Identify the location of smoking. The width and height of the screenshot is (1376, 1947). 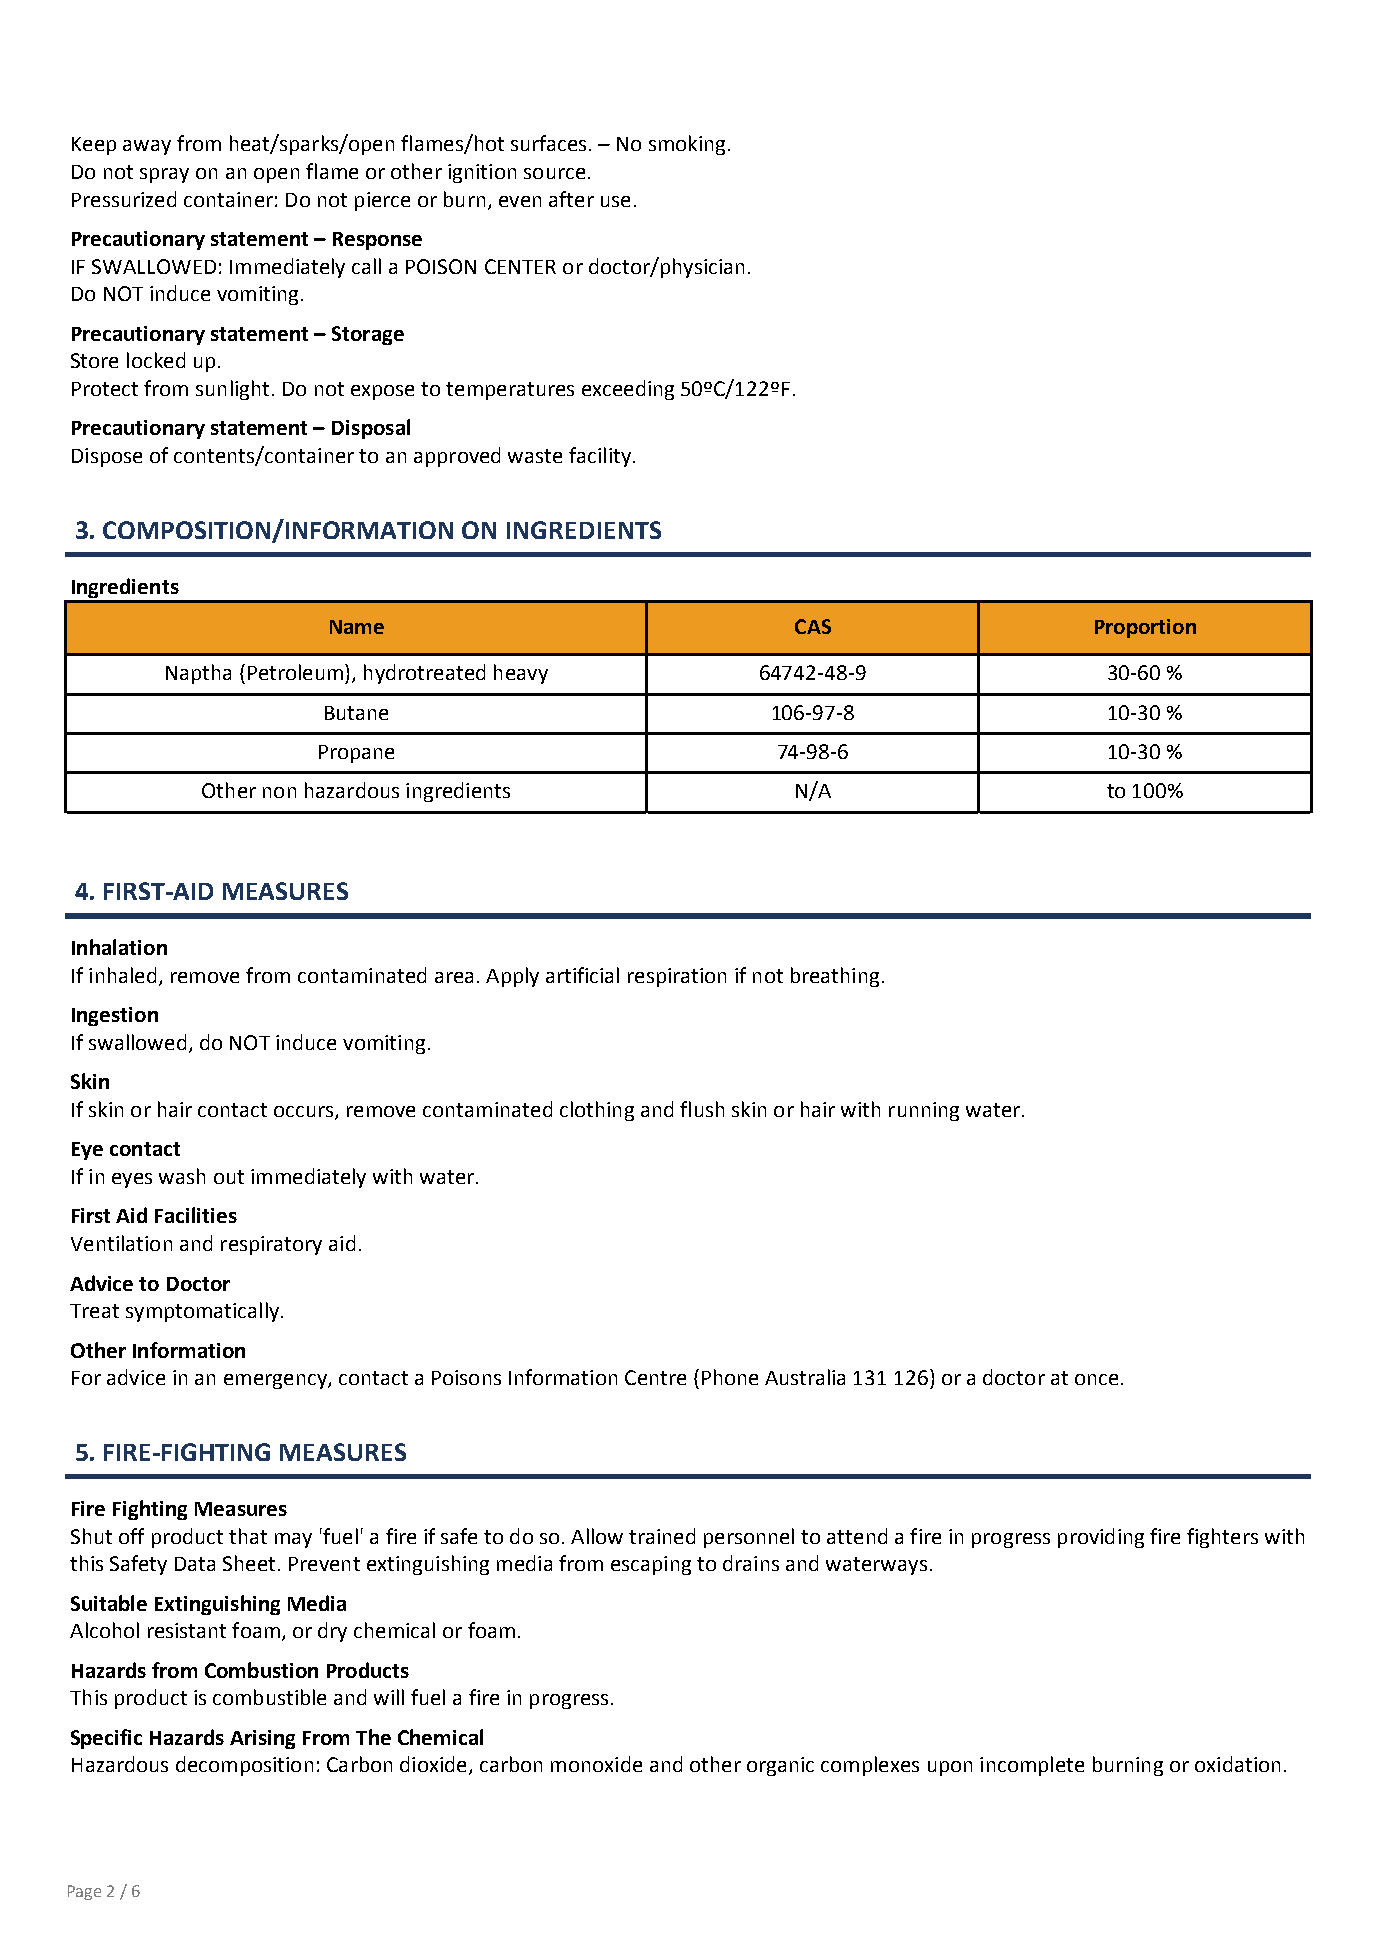
(687, 145).
